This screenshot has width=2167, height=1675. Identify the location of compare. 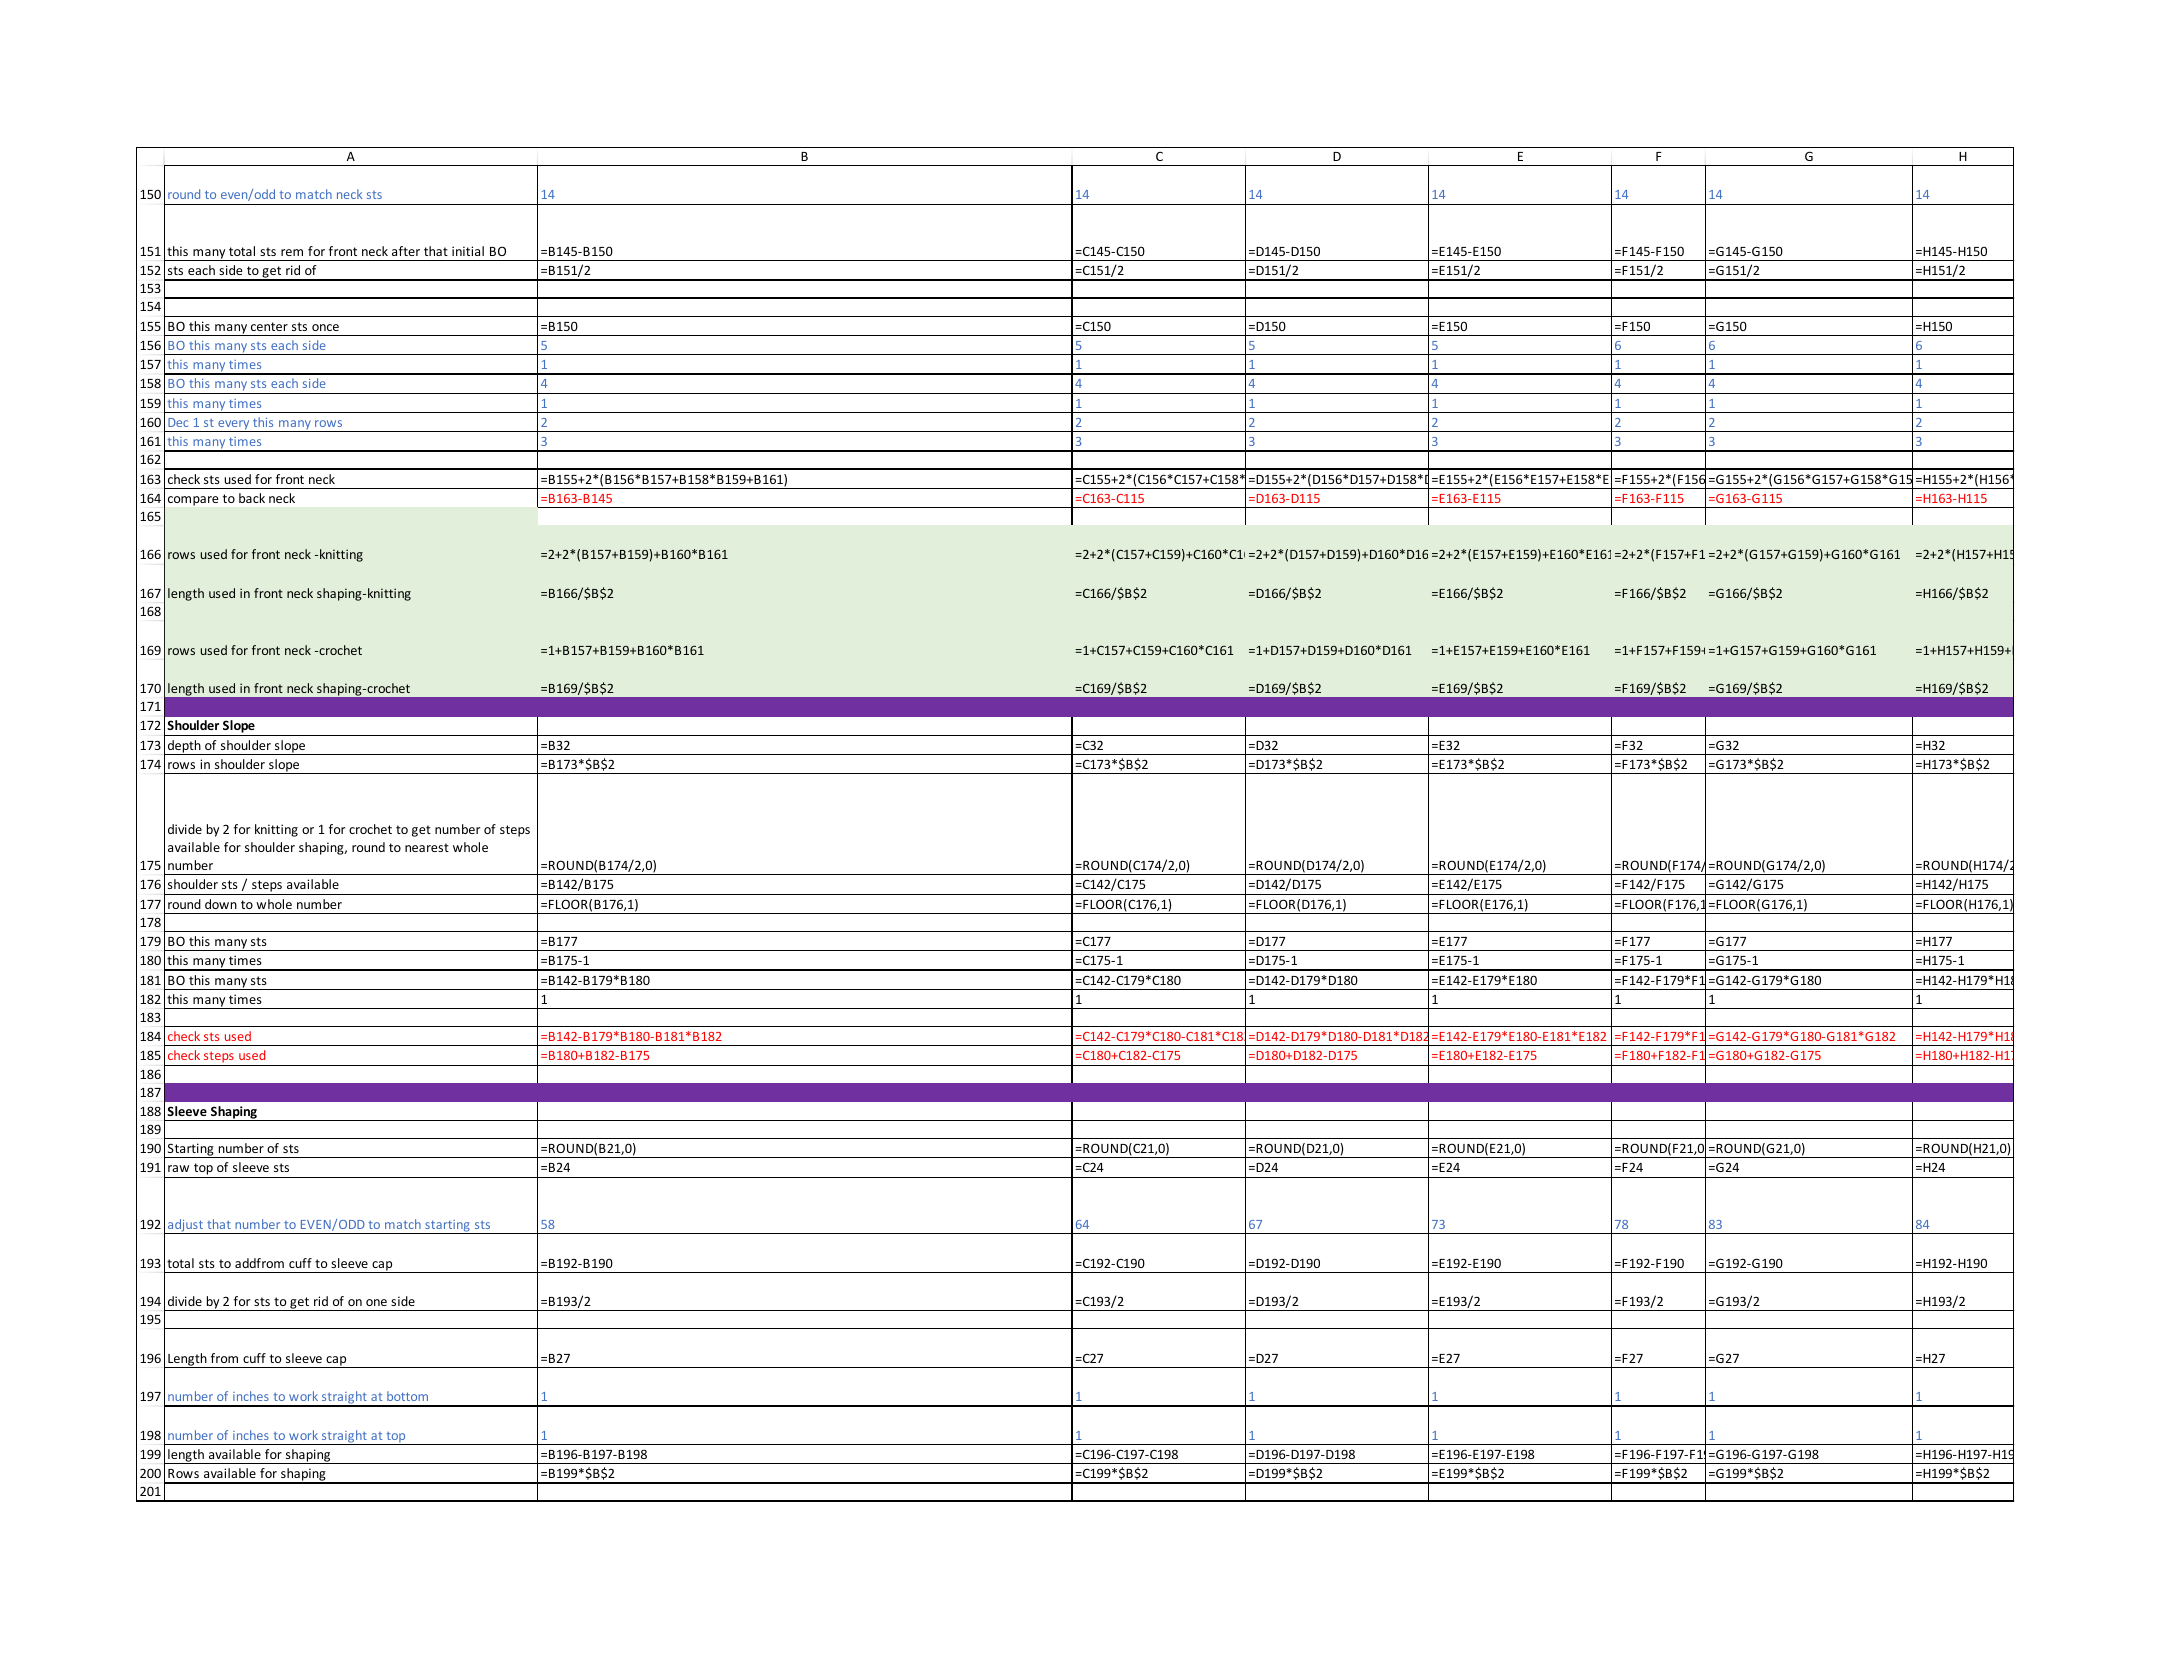
(193, 501).
